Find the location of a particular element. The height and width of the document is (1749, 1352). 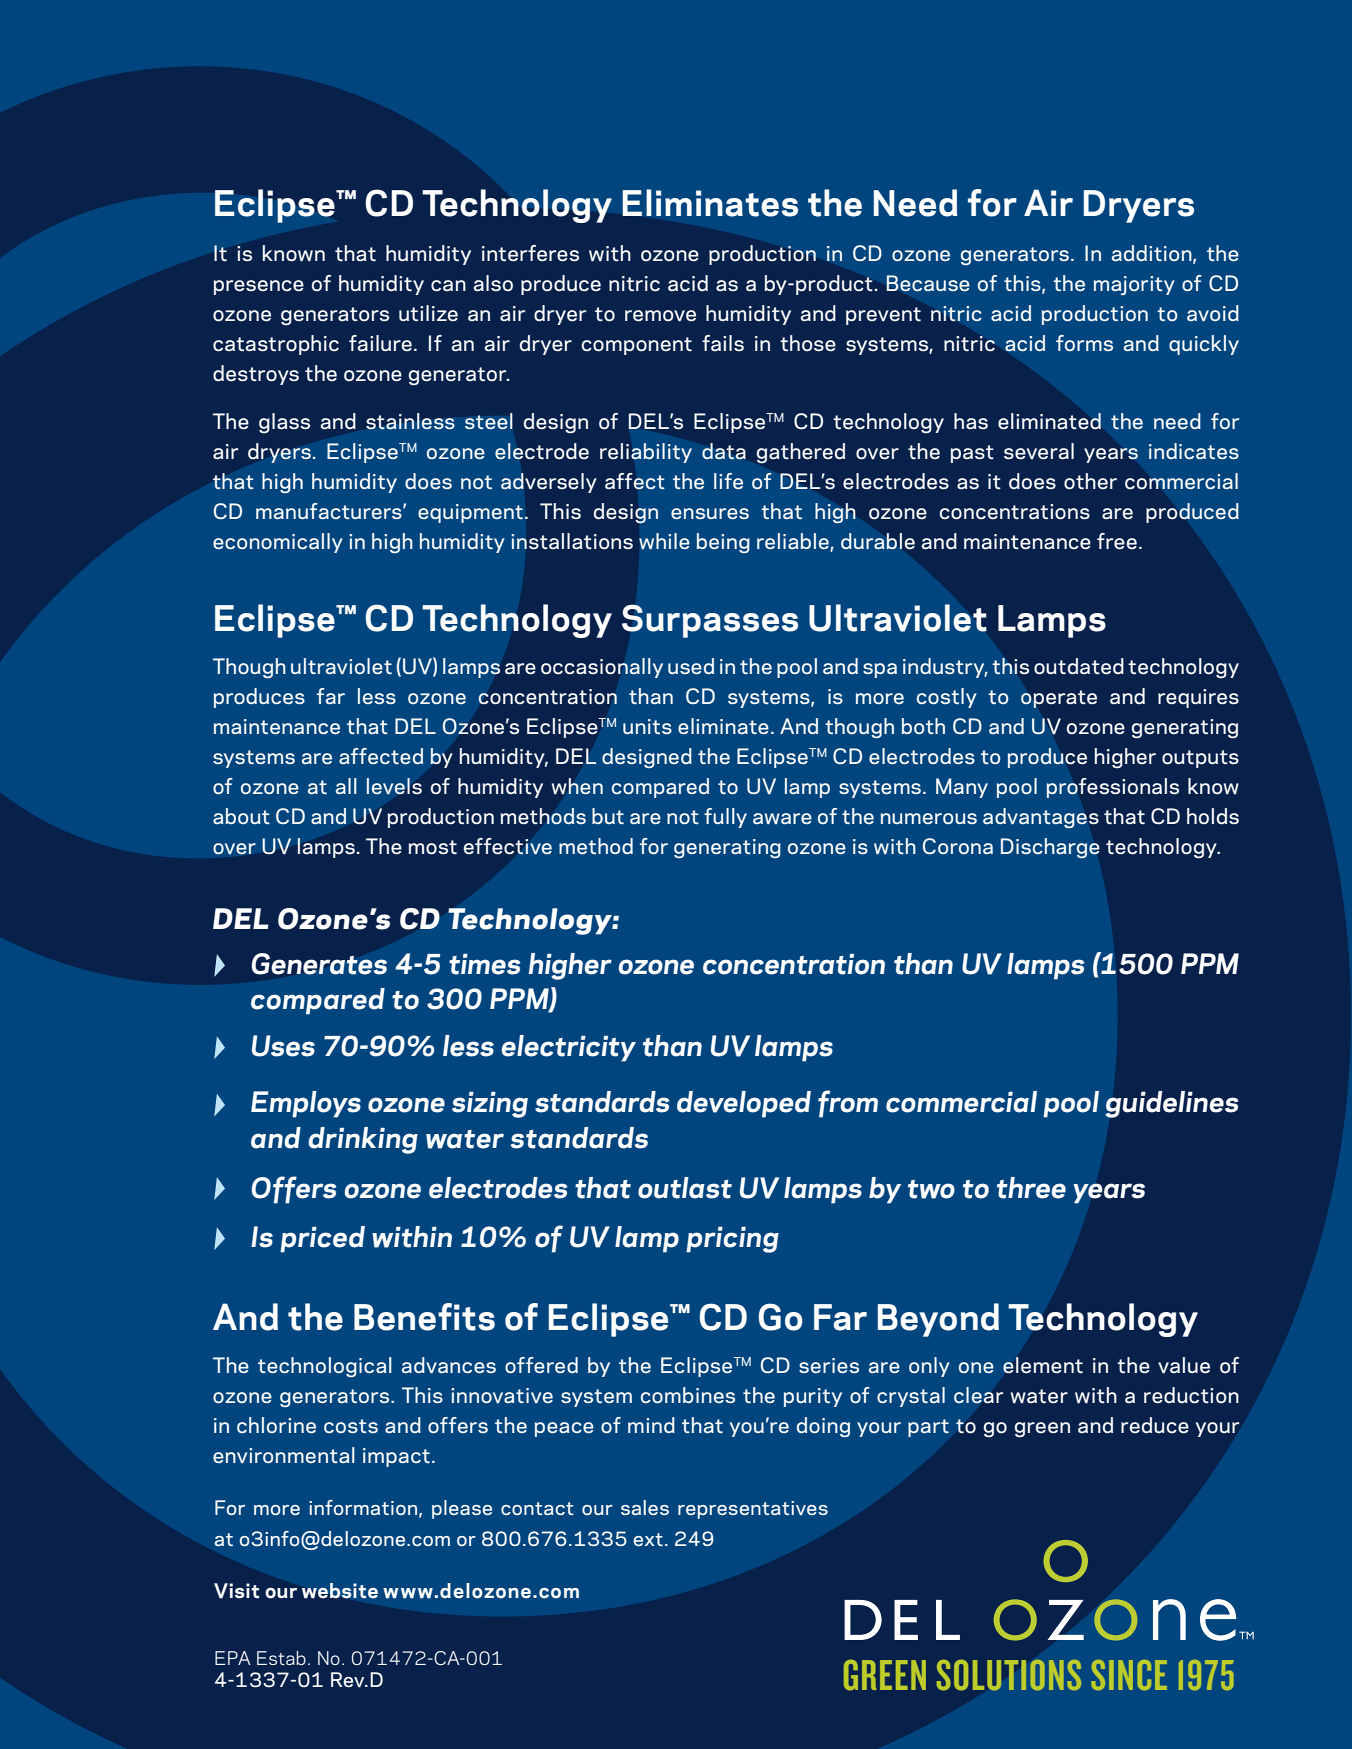

Employs is located at coordinates (306, 1104).
